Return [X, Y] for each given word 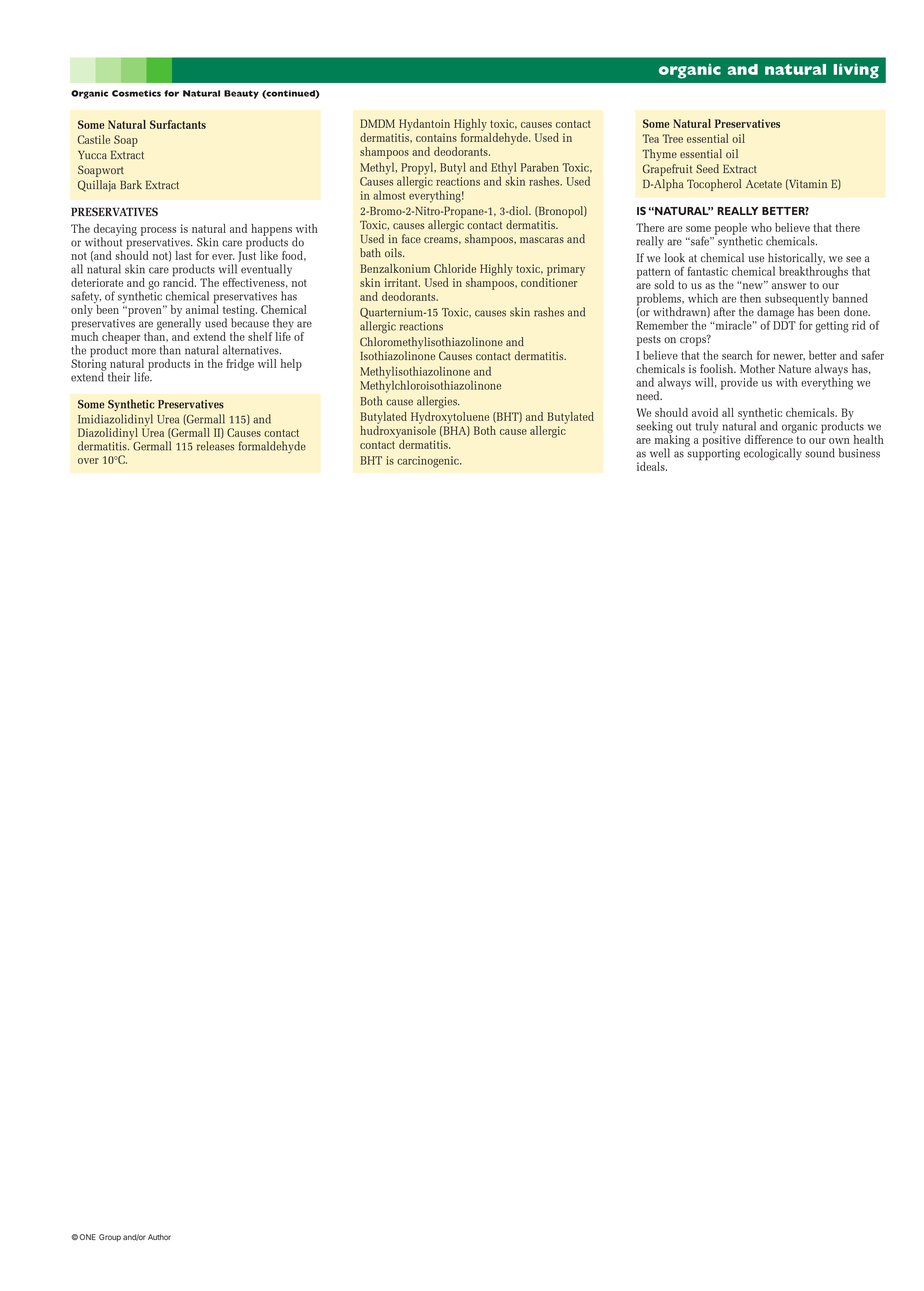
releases [215, 446]
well [660, 453]
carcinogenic [429, 462]
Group [110, 1238]
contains [436, 137]
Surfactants [178, 124]
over [88, 461]
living [856, 71]
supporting [713, 455]
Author [159, 1237]
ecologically [773, 454]
